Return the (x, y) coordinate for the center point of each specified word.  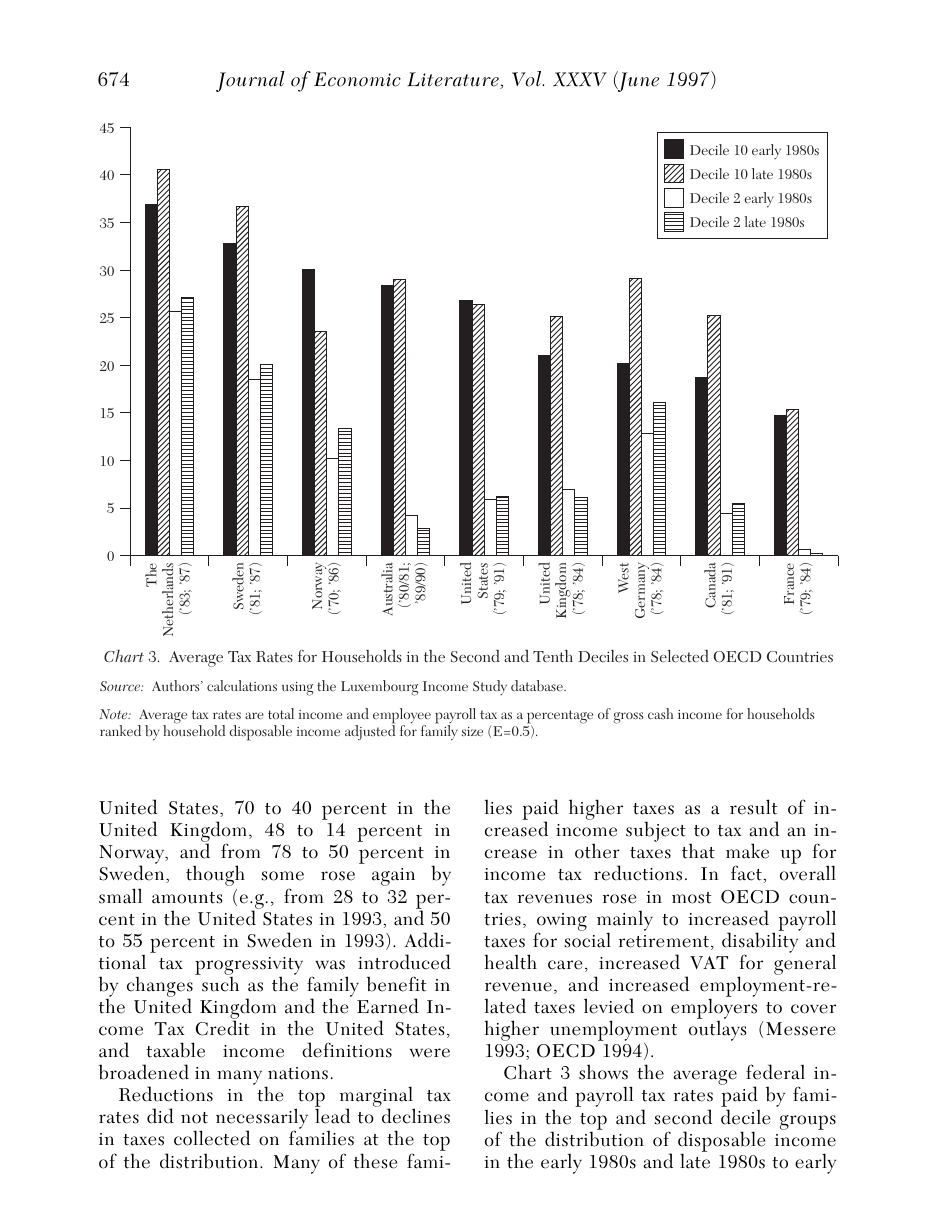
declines (416, 1116)
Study (490, 687)
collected (212, 1138)
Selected (680, 656)
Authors (177, 685)
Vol (528, 79)
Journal (250, 81)
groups (808, 1122)
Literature (454, 80)
